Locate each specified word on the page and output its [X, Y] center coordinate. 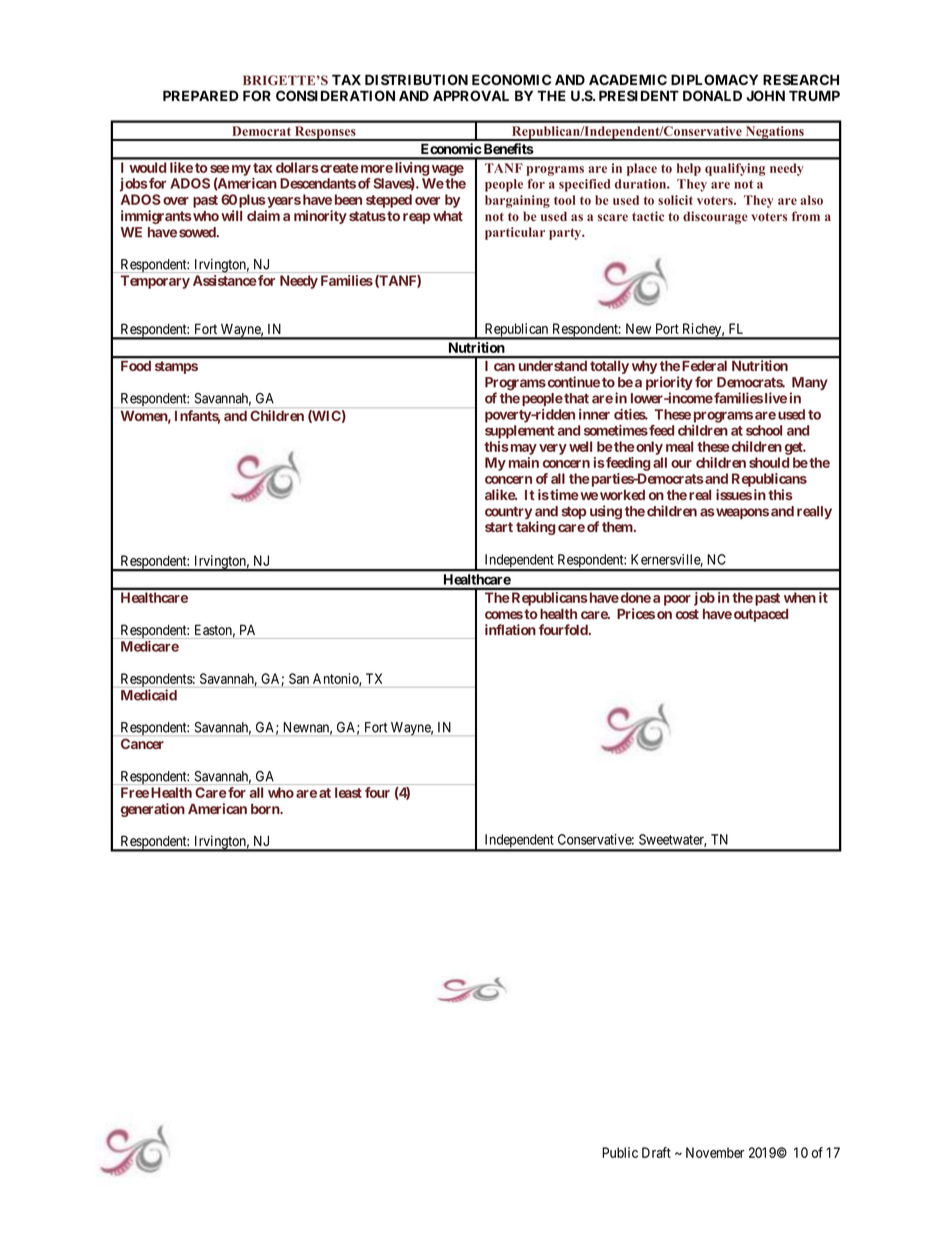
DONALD [712, 95]
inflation [510, 629]
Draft [656, 1152]
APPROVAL [471, 95]
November [715, 1152]
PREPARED [201, 95]
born [266, 809]
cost [687, 614]
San [299, 678]
